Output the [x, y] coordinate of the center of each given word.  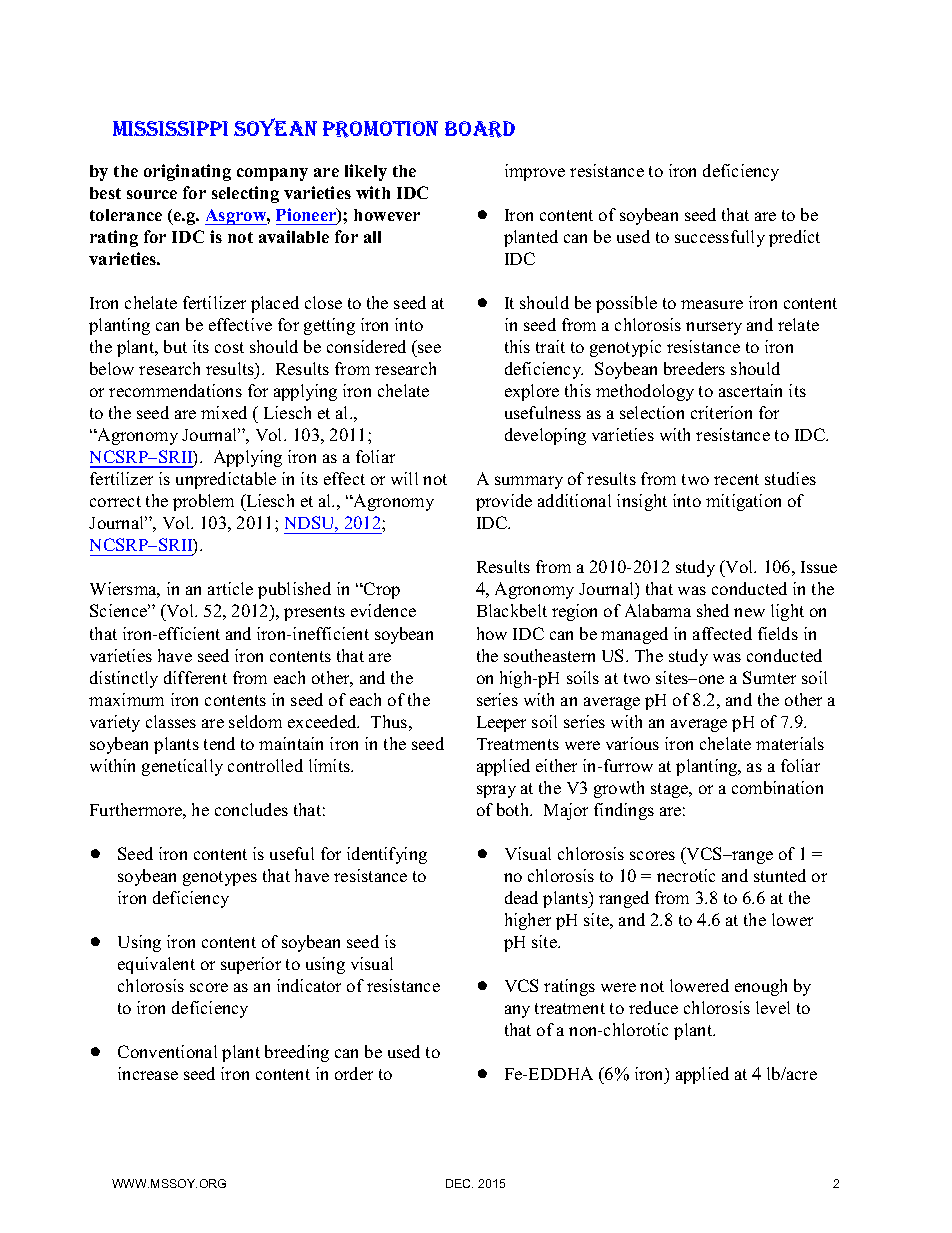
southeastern [549, 655]
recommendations [175, 390]
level [773, 1007]
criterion [721, 412]
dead [521, 897]
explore [532, 392]
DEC [459, 1183]
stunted [780, 875]
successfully [720, 238]
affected [722, 633]
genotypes [220, 878]
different [195, 677]
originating [187, 172]
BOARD [480, 129]
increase [148, 1073]
